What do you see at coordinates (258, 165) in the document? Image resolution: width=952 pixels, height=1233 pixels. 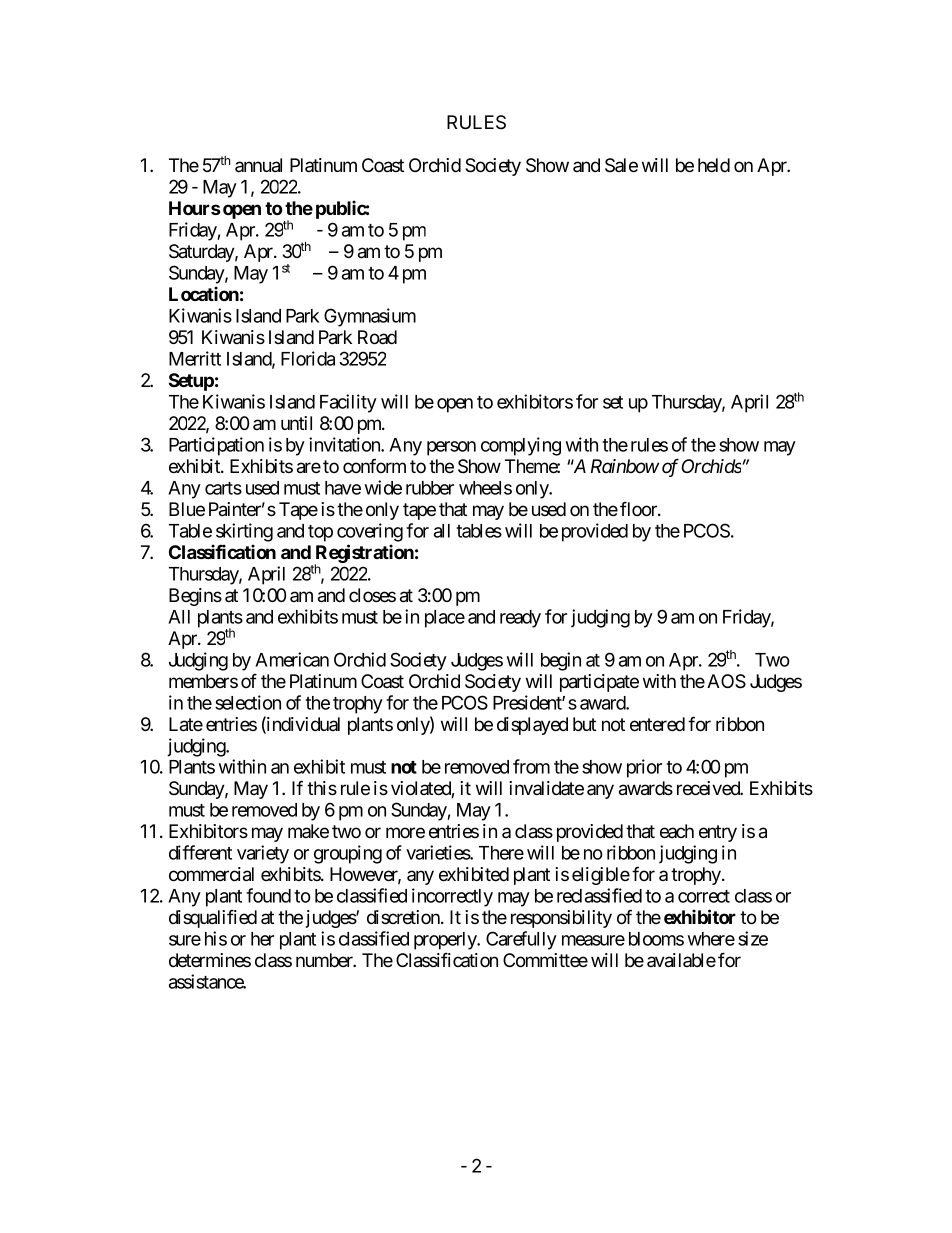 I see `annual` at bounding box center [258, 165].
